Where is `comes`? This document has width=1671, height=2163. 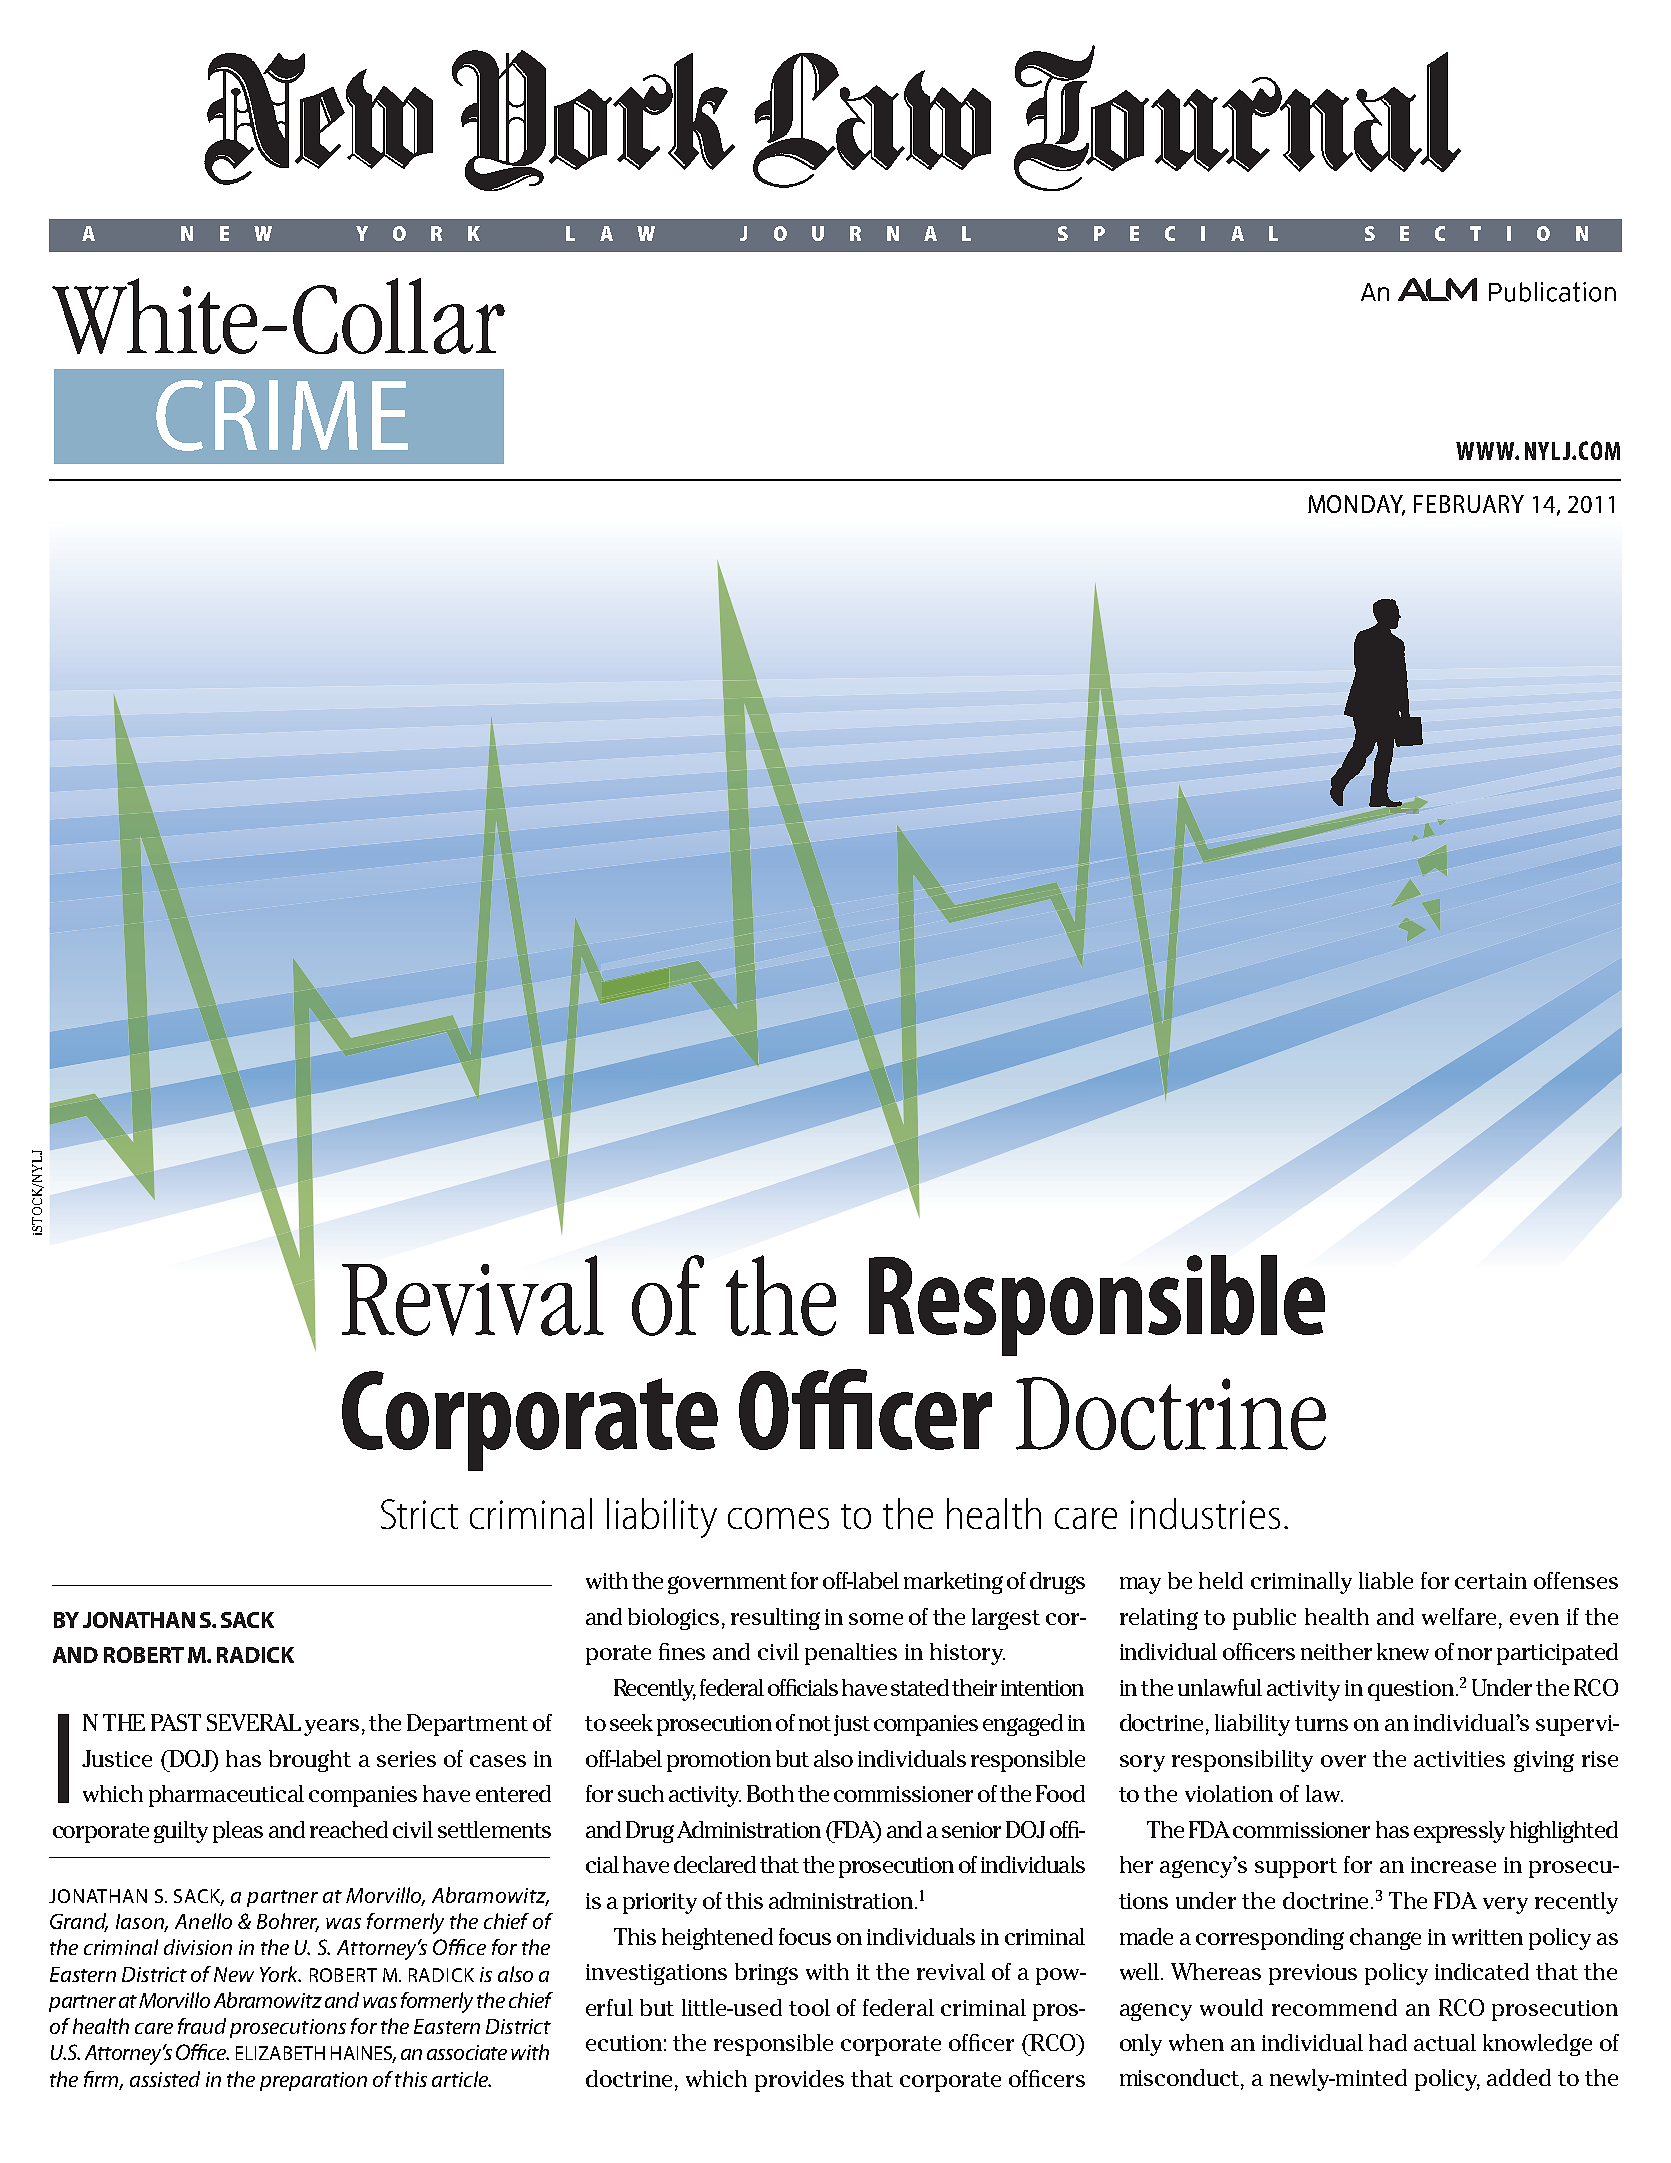 comes is located at coordinates (778, 1518).
